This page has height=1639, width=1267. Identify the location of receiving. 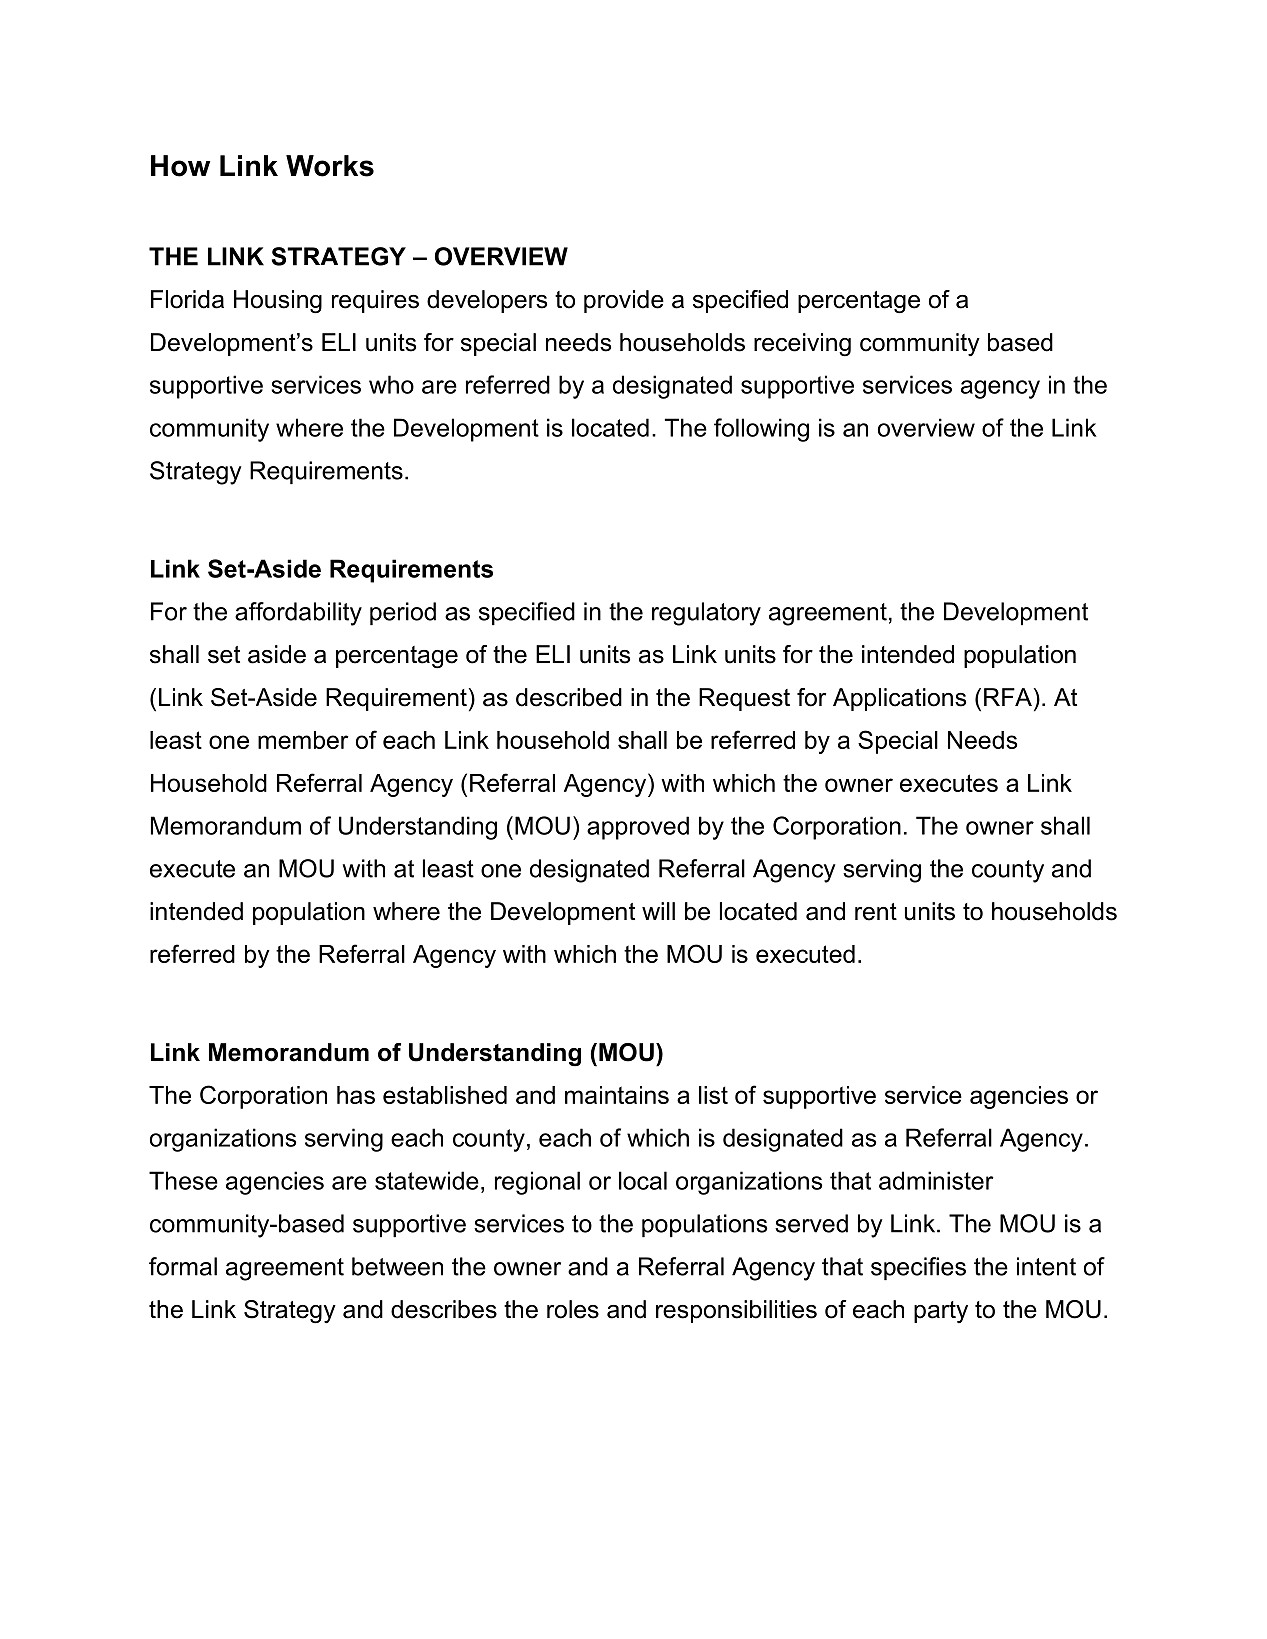
(802, 345).
